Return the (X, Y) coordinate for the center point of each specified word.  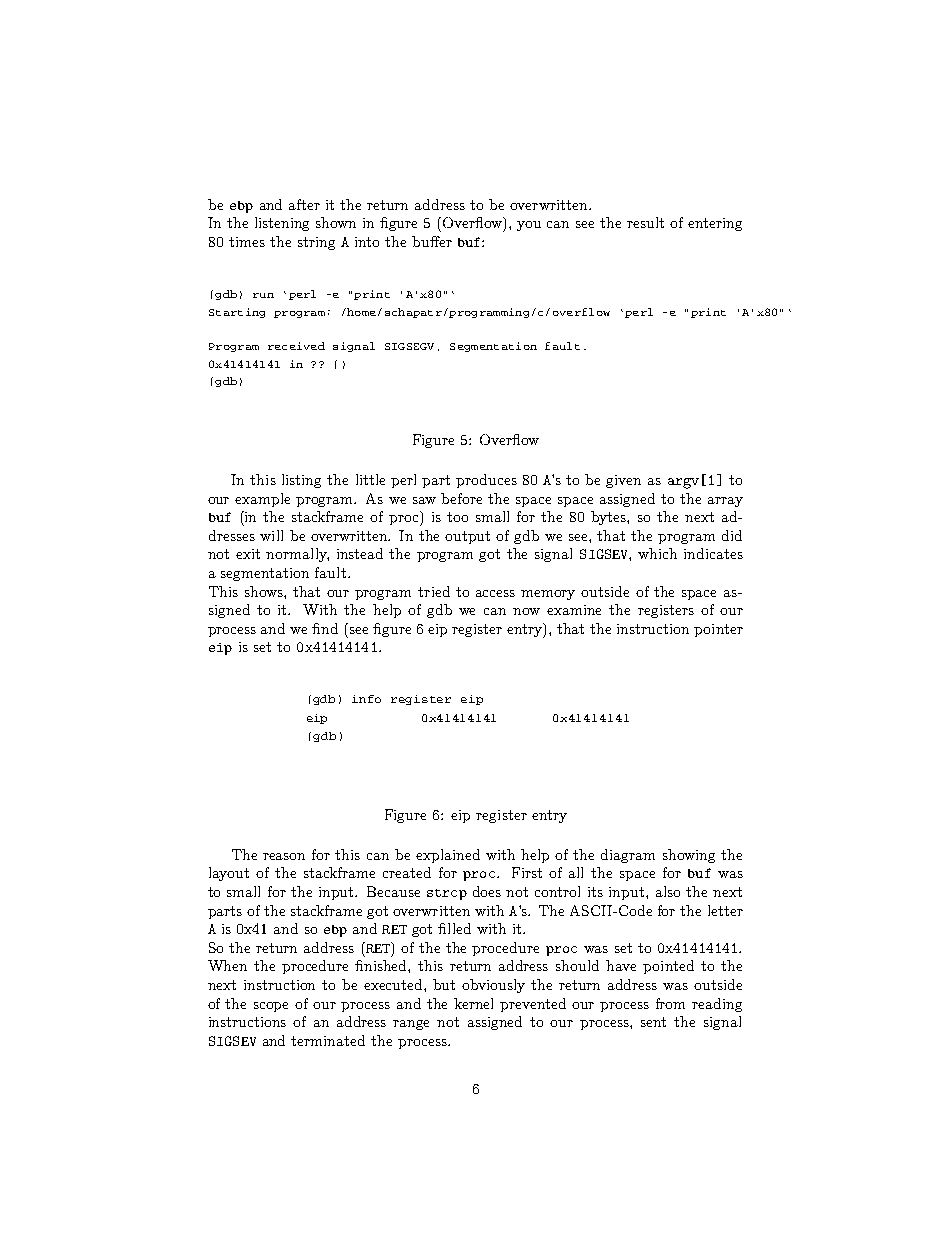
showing (689, 856)
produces (486, 481)
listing (301, 481)
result (645, 222)
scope (271, 1007)
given (623, 481)
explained (448, 856)
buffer (432, 241)
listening (282, 224)
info (366, 699)
